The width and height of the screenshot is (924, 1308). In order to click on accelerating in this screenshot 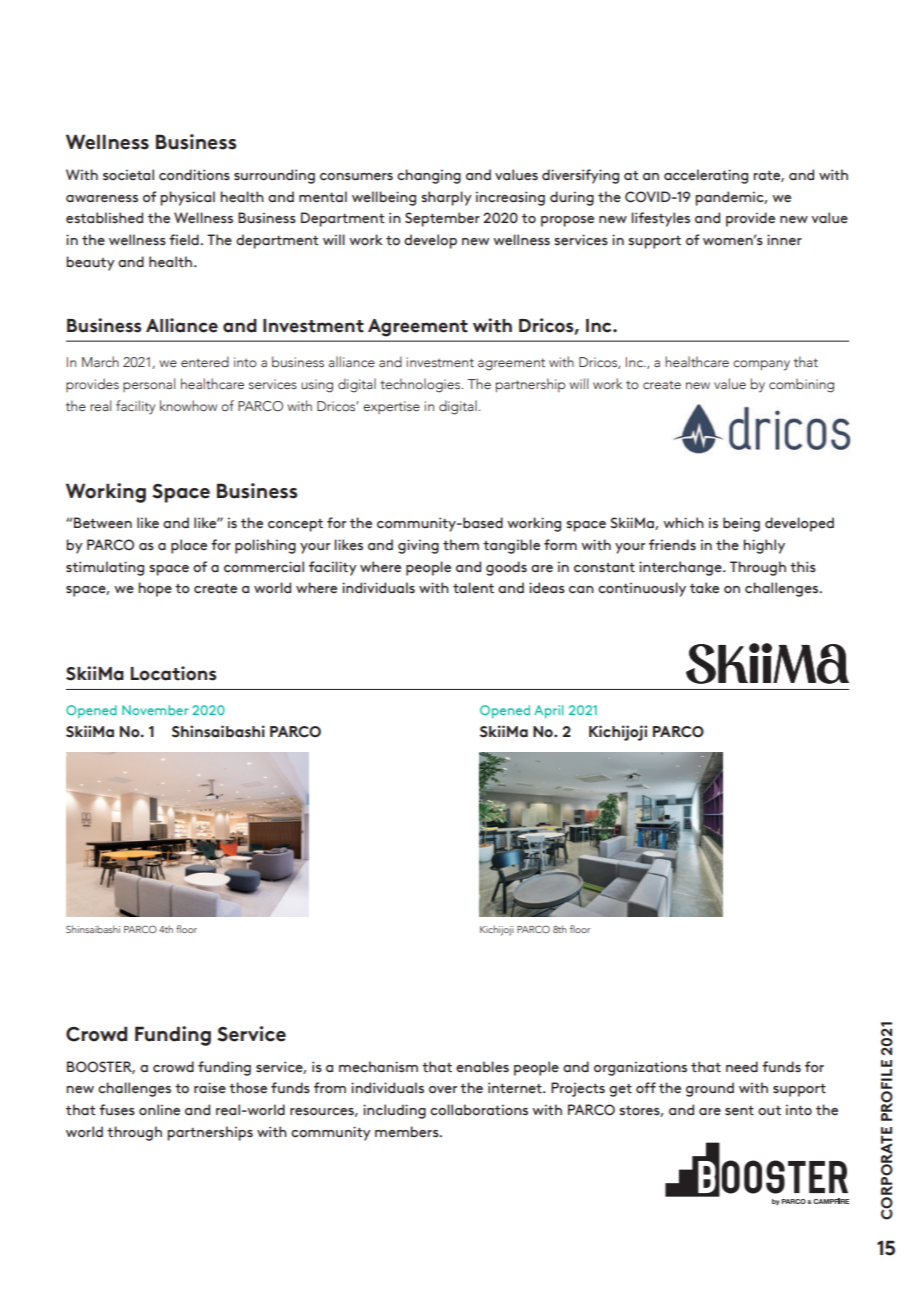, I will do `click(706, 176)`.
